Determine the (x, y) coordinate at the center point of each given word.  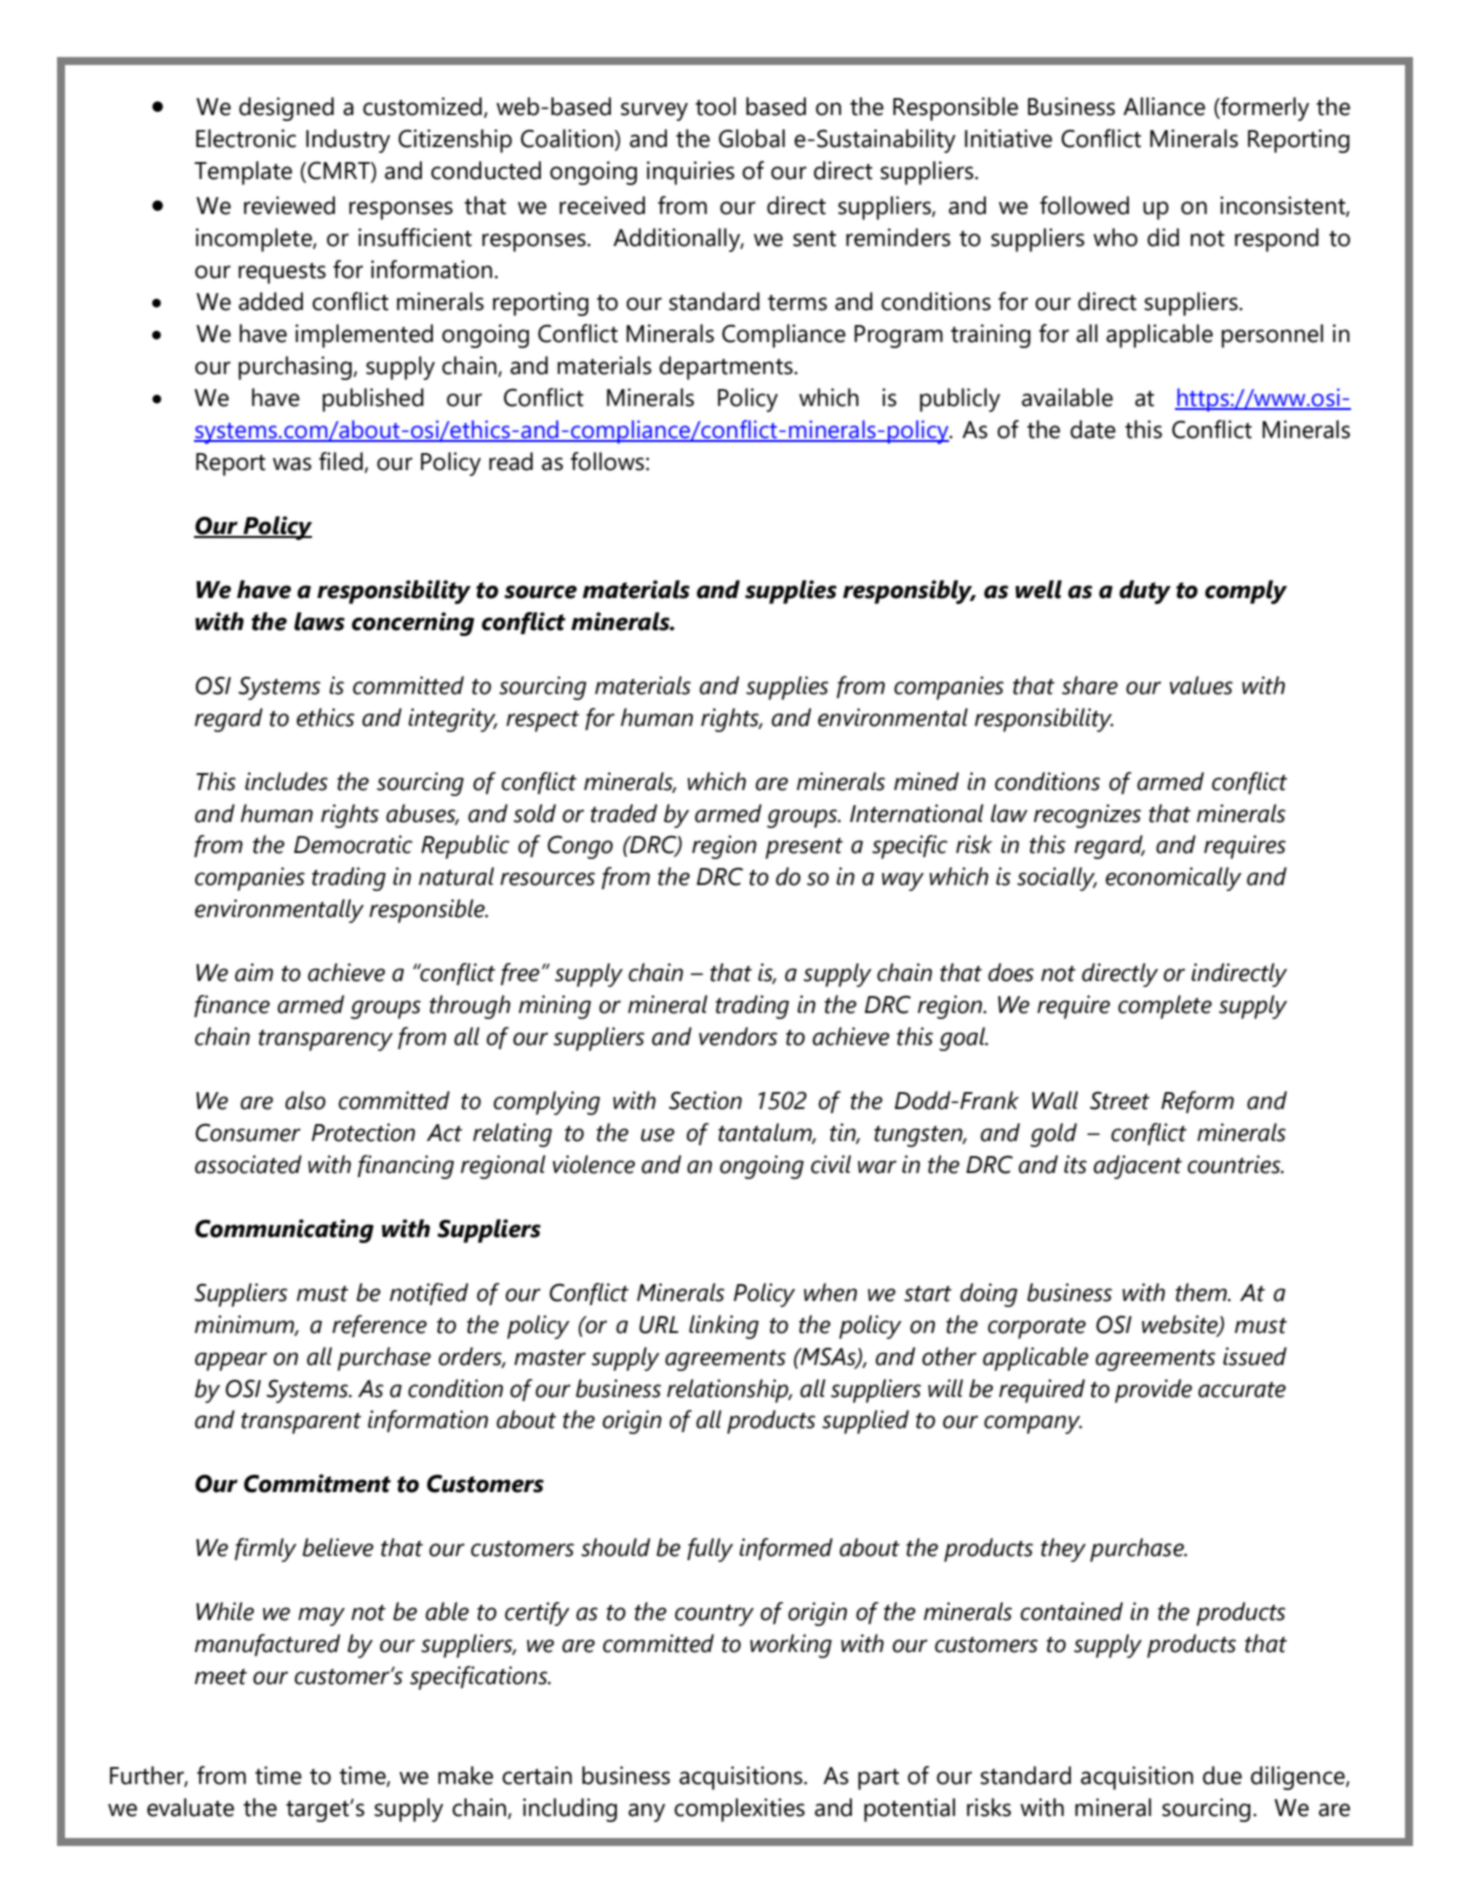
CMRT (340, 171)
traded (624, 813)
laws (319, 621)
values (1201, 685)
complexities (739, 1810)
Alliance (1164, 106)
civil (831, 1164)
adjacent (1137, 1167)
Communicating (284, 1231)
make (465, 1775)
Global (752, 138)
